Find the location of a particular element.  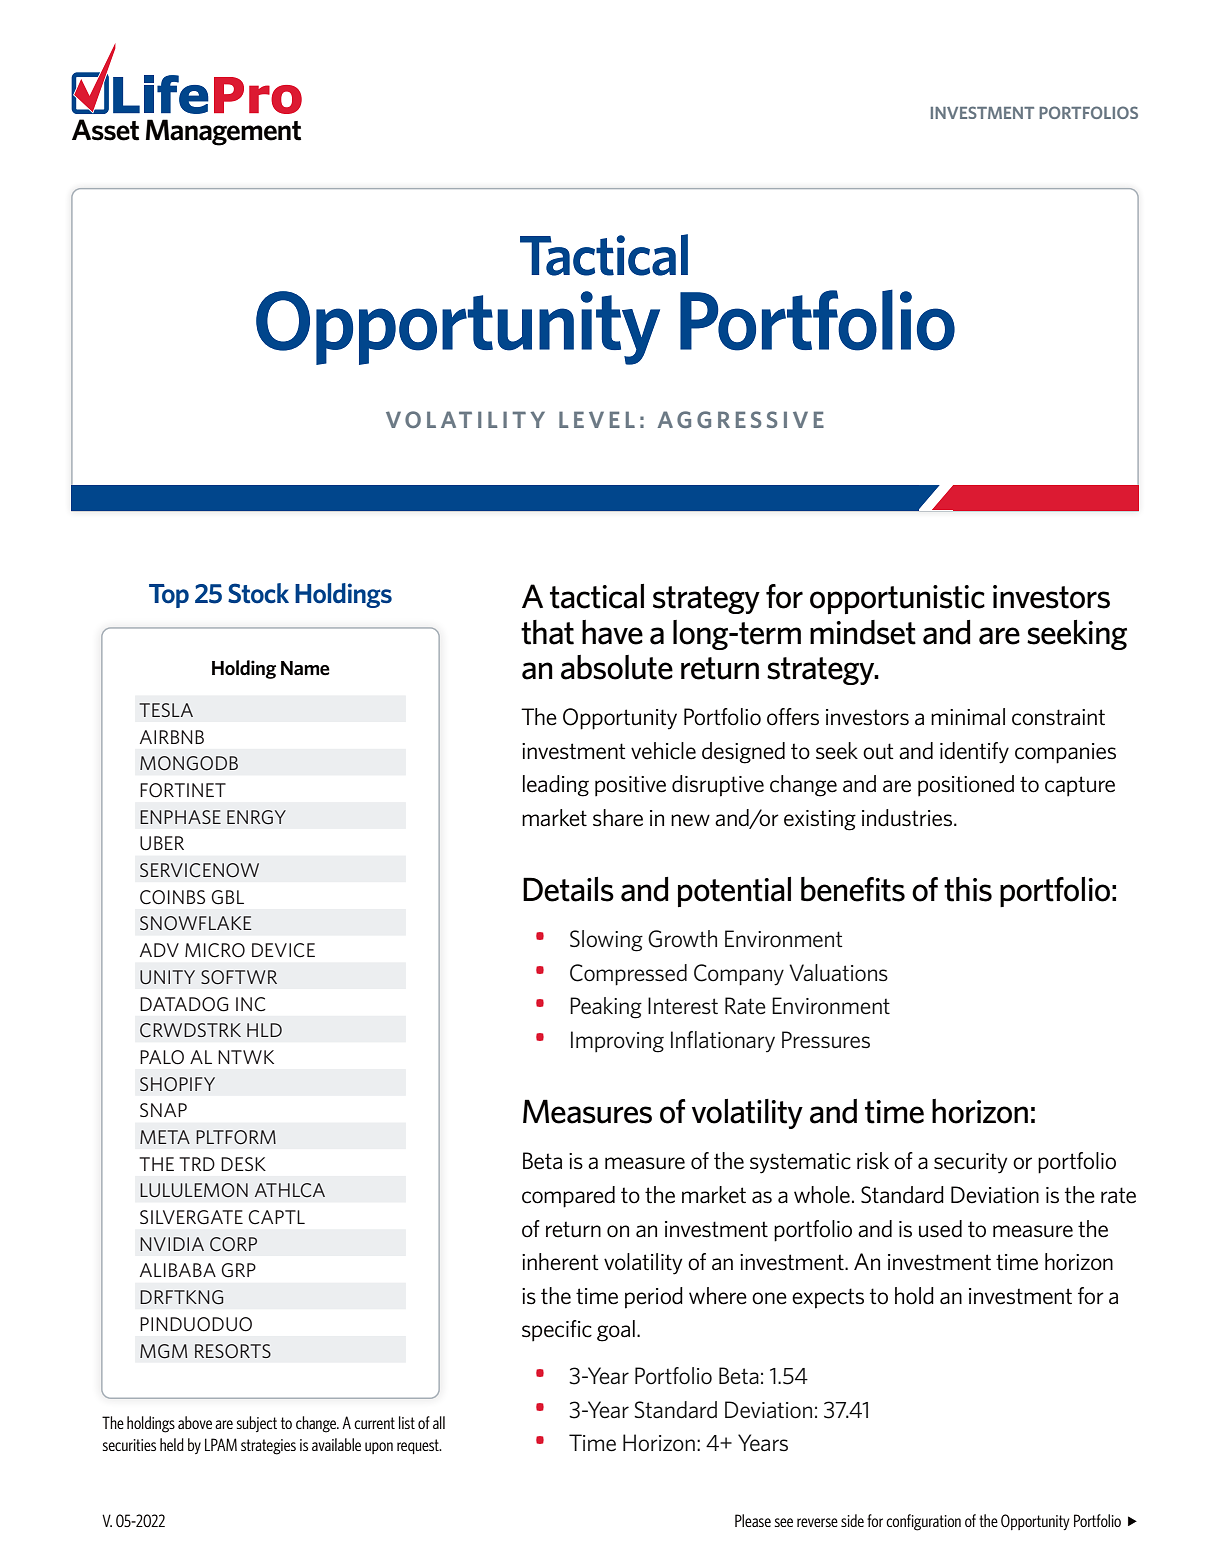

share is located at coordinates (618, 818).
